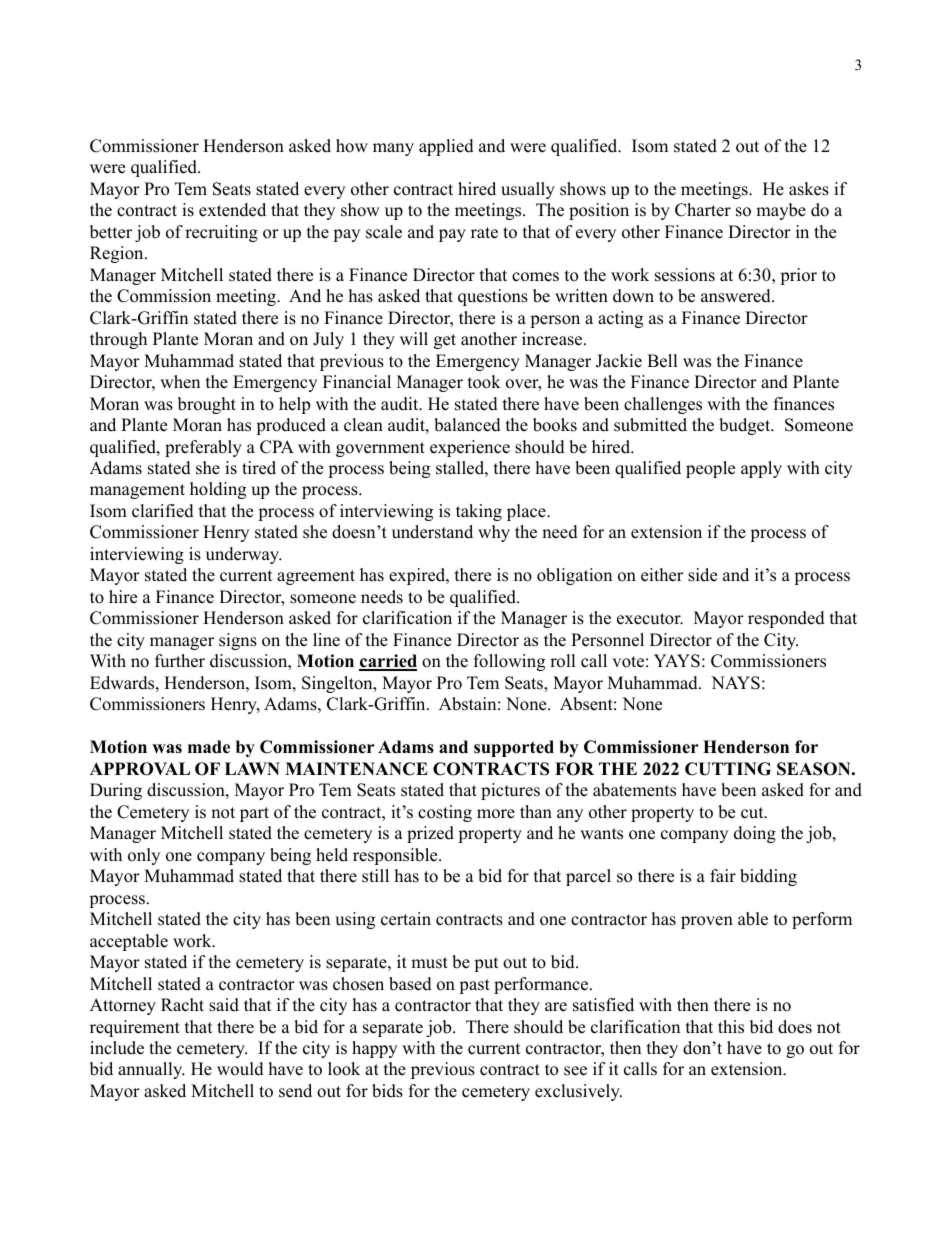  Describe the element at coordinates (703, 210) in the document. I see `Charter` at that location.
